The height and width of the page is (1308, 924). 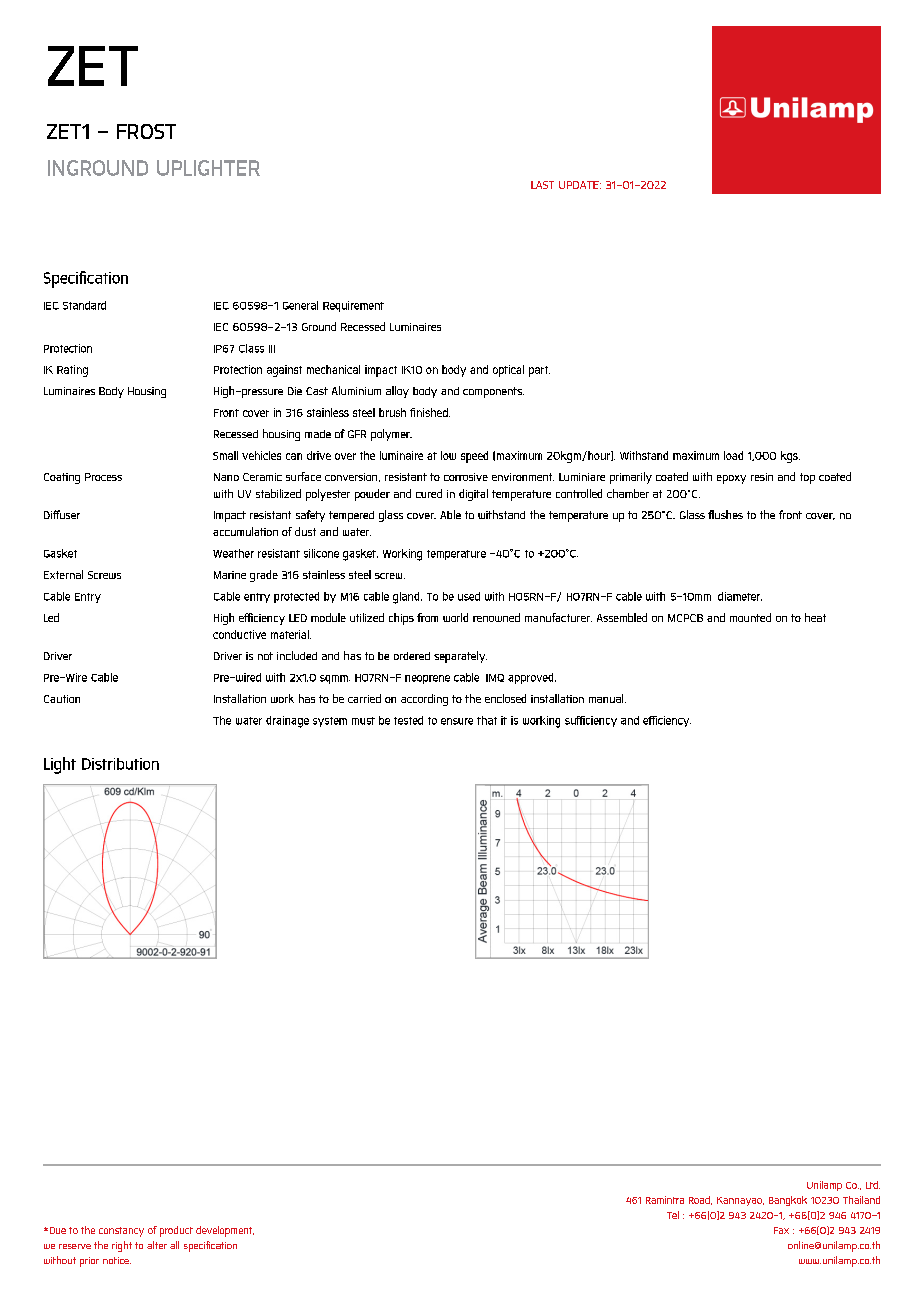 I want to click on mounted, so click(x=750, y=617).
